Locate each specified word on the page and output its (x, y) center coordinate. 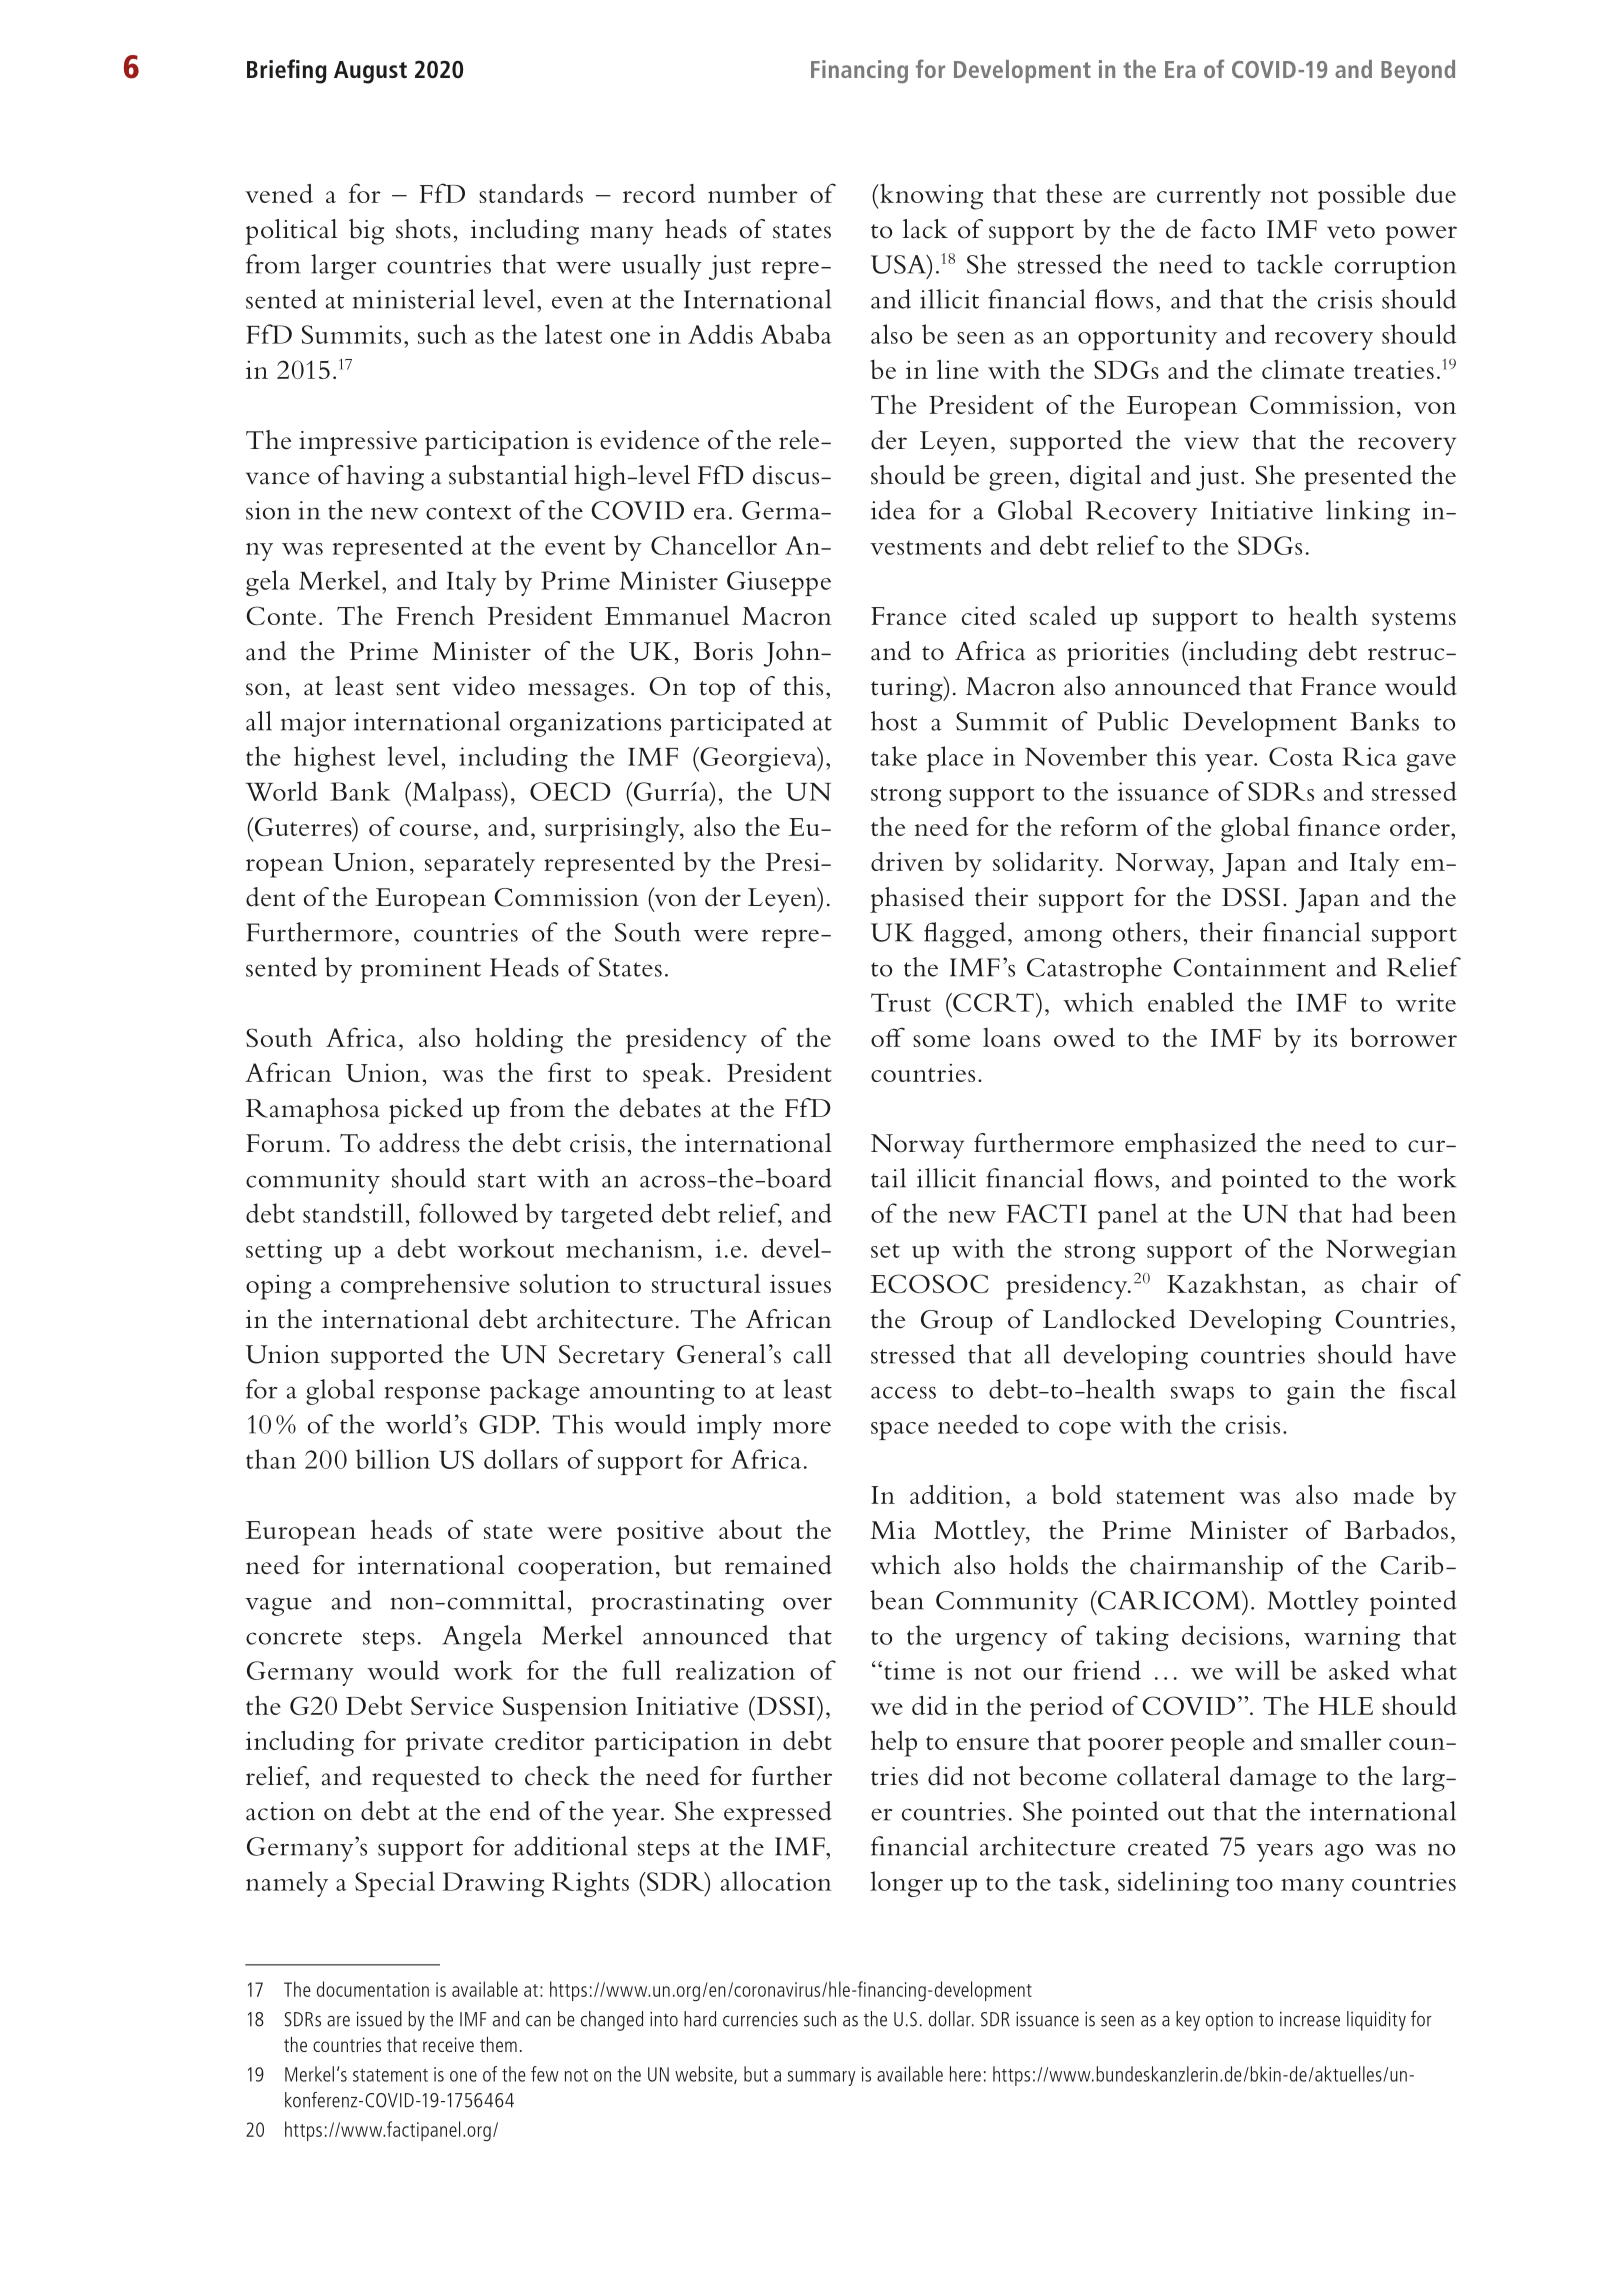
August (370, 72)
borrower (1403, 1037)
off (888, 1037)
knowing (930, 196)
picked (426, 1111)
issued (379, 2019)
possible (1361, 196)
